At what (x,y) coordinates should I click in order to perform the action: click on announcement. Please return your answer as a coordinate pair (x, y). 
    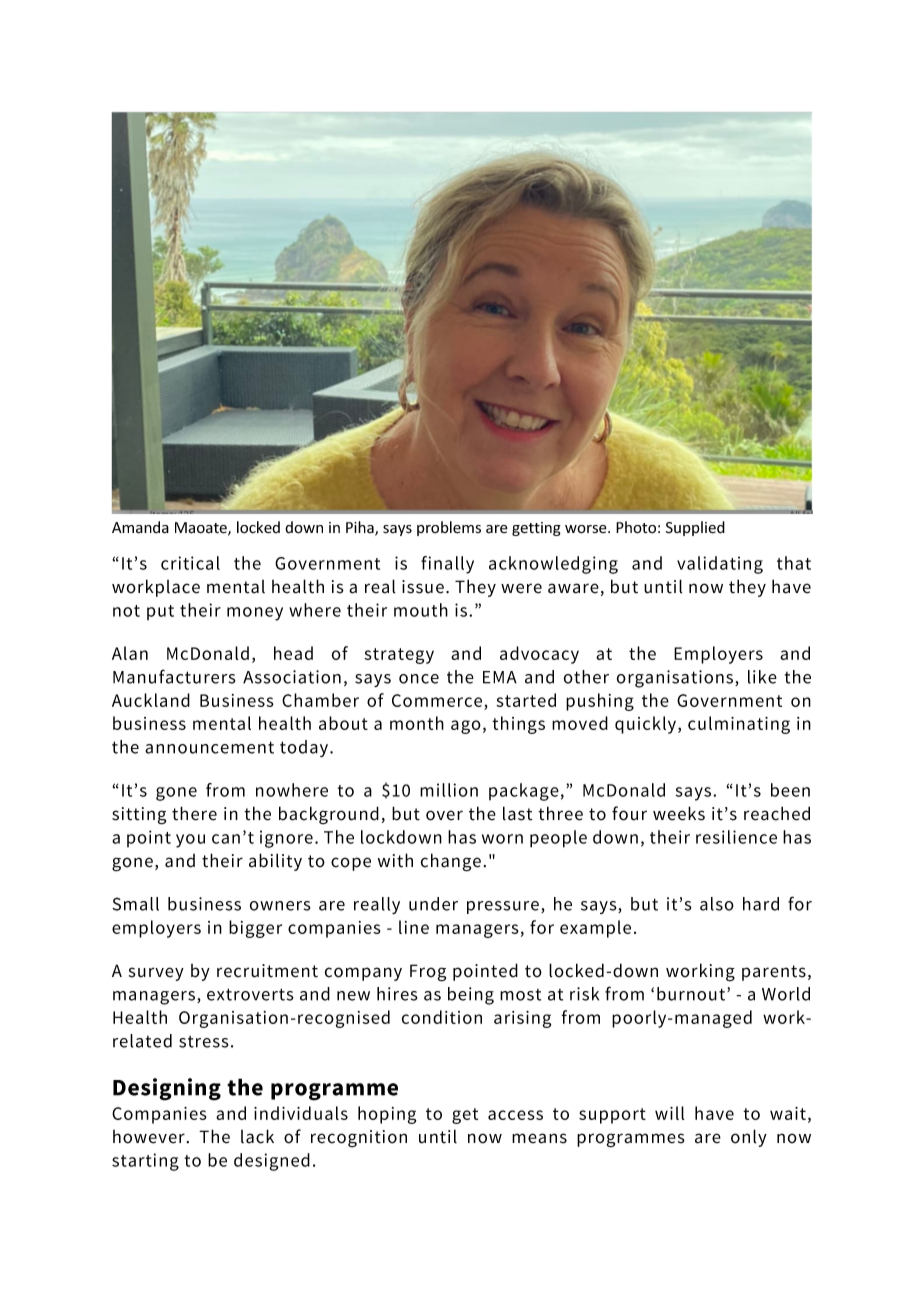
    Looking at the image, I should click on (209, 747).
